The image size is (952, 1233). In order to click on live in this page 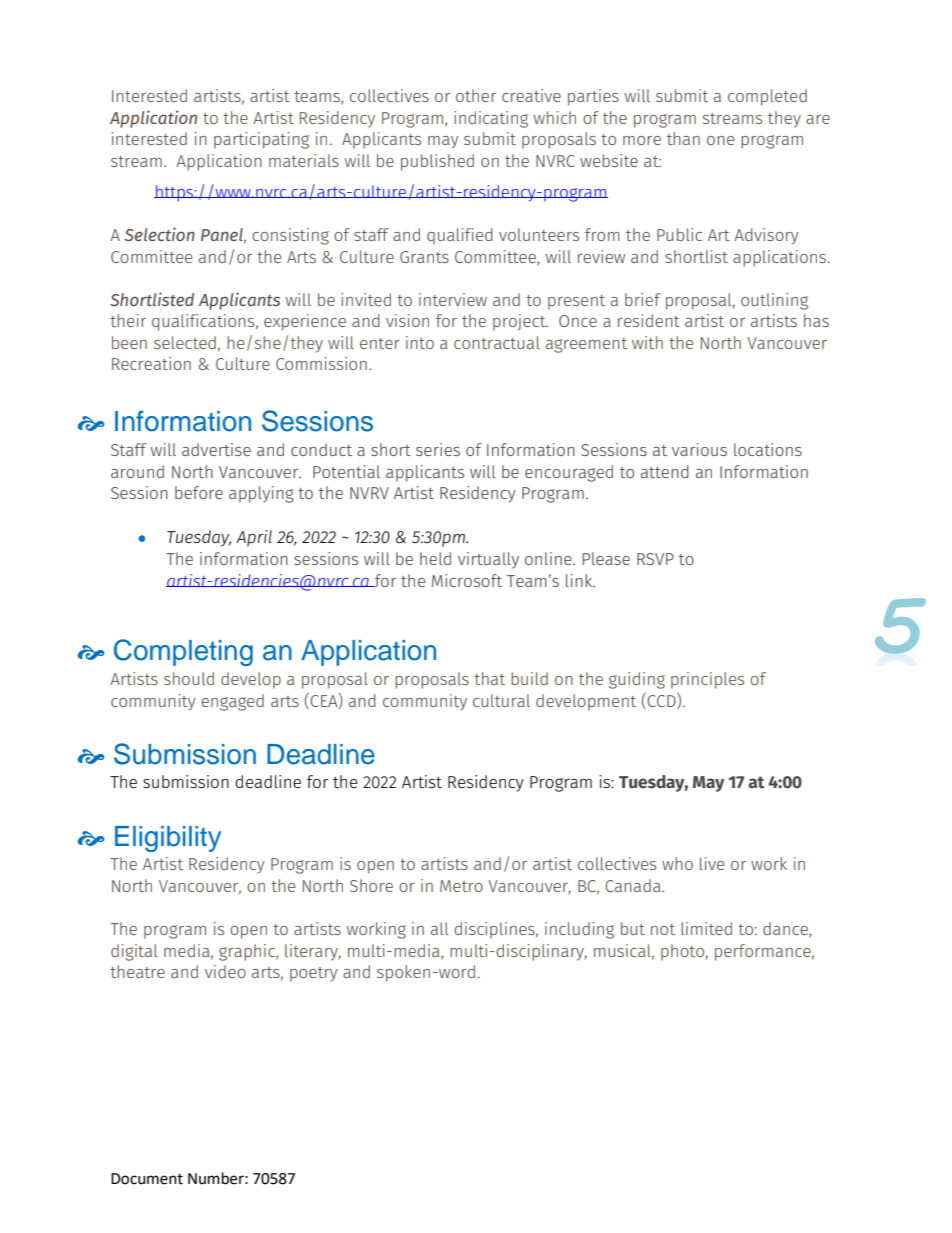, I will do `click(712, 863)`.
